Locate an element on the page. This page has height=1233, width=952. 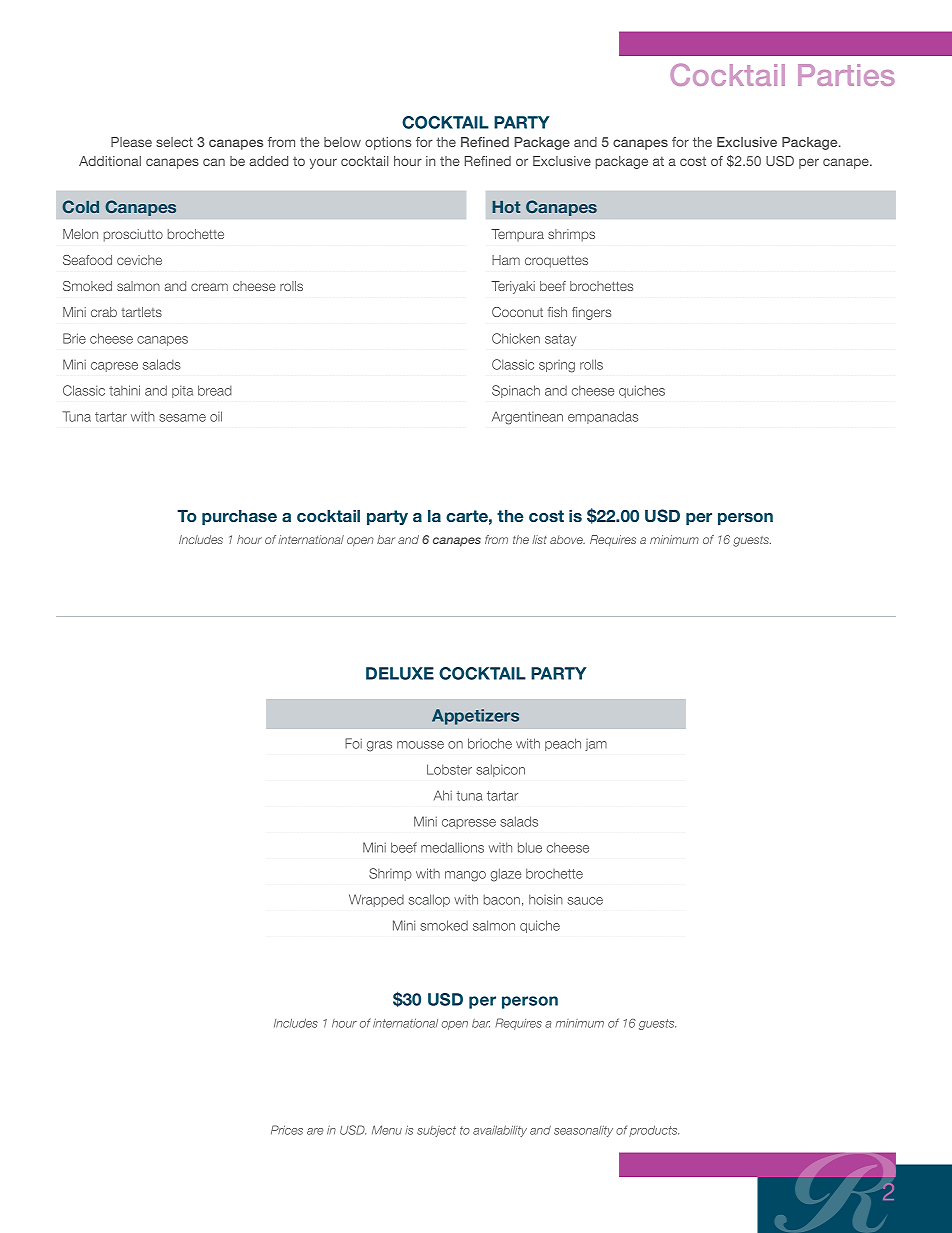
DELUXE is located at coordinates (400, 673).
